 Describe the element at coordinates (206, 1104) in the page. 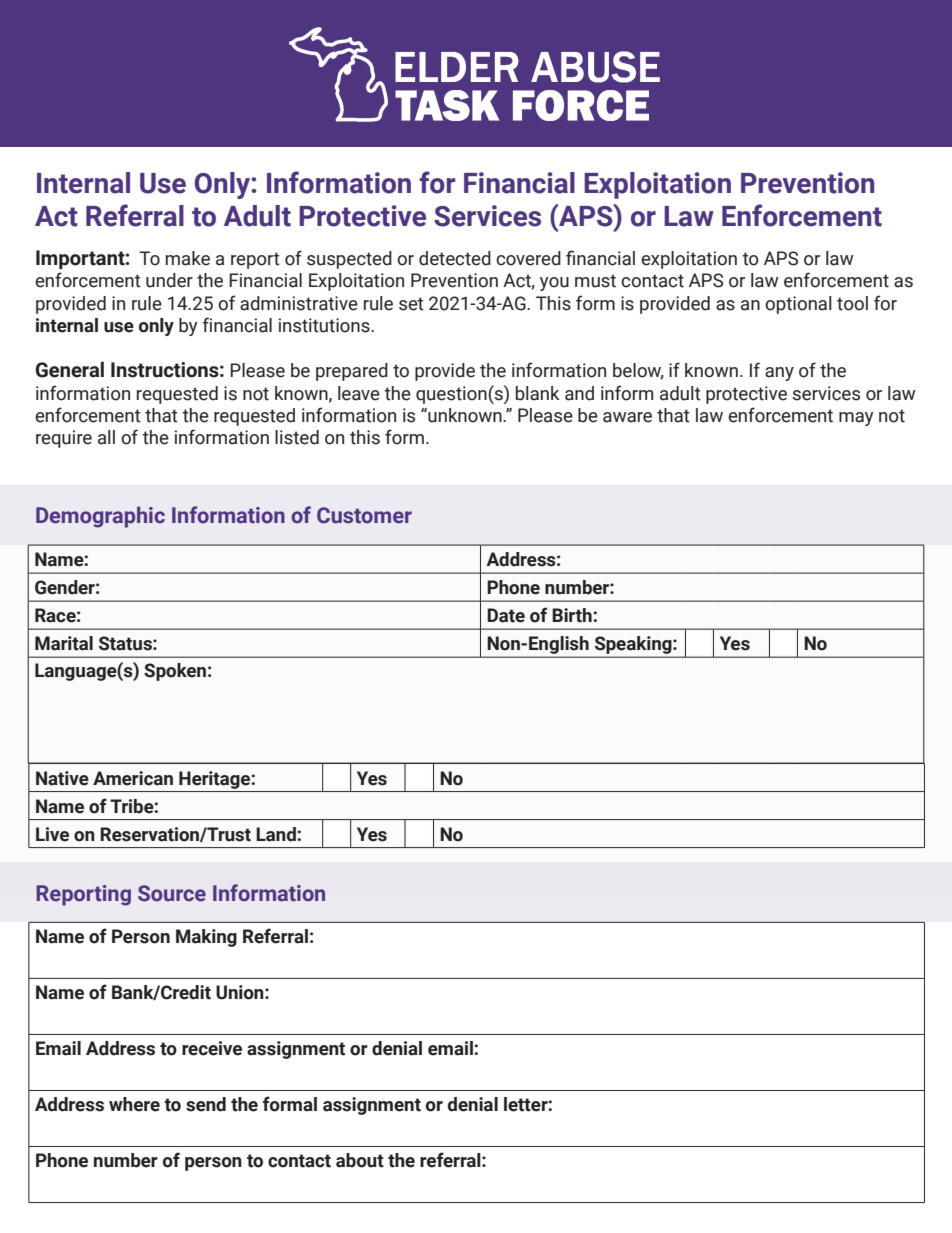

I see `send` at that location.
